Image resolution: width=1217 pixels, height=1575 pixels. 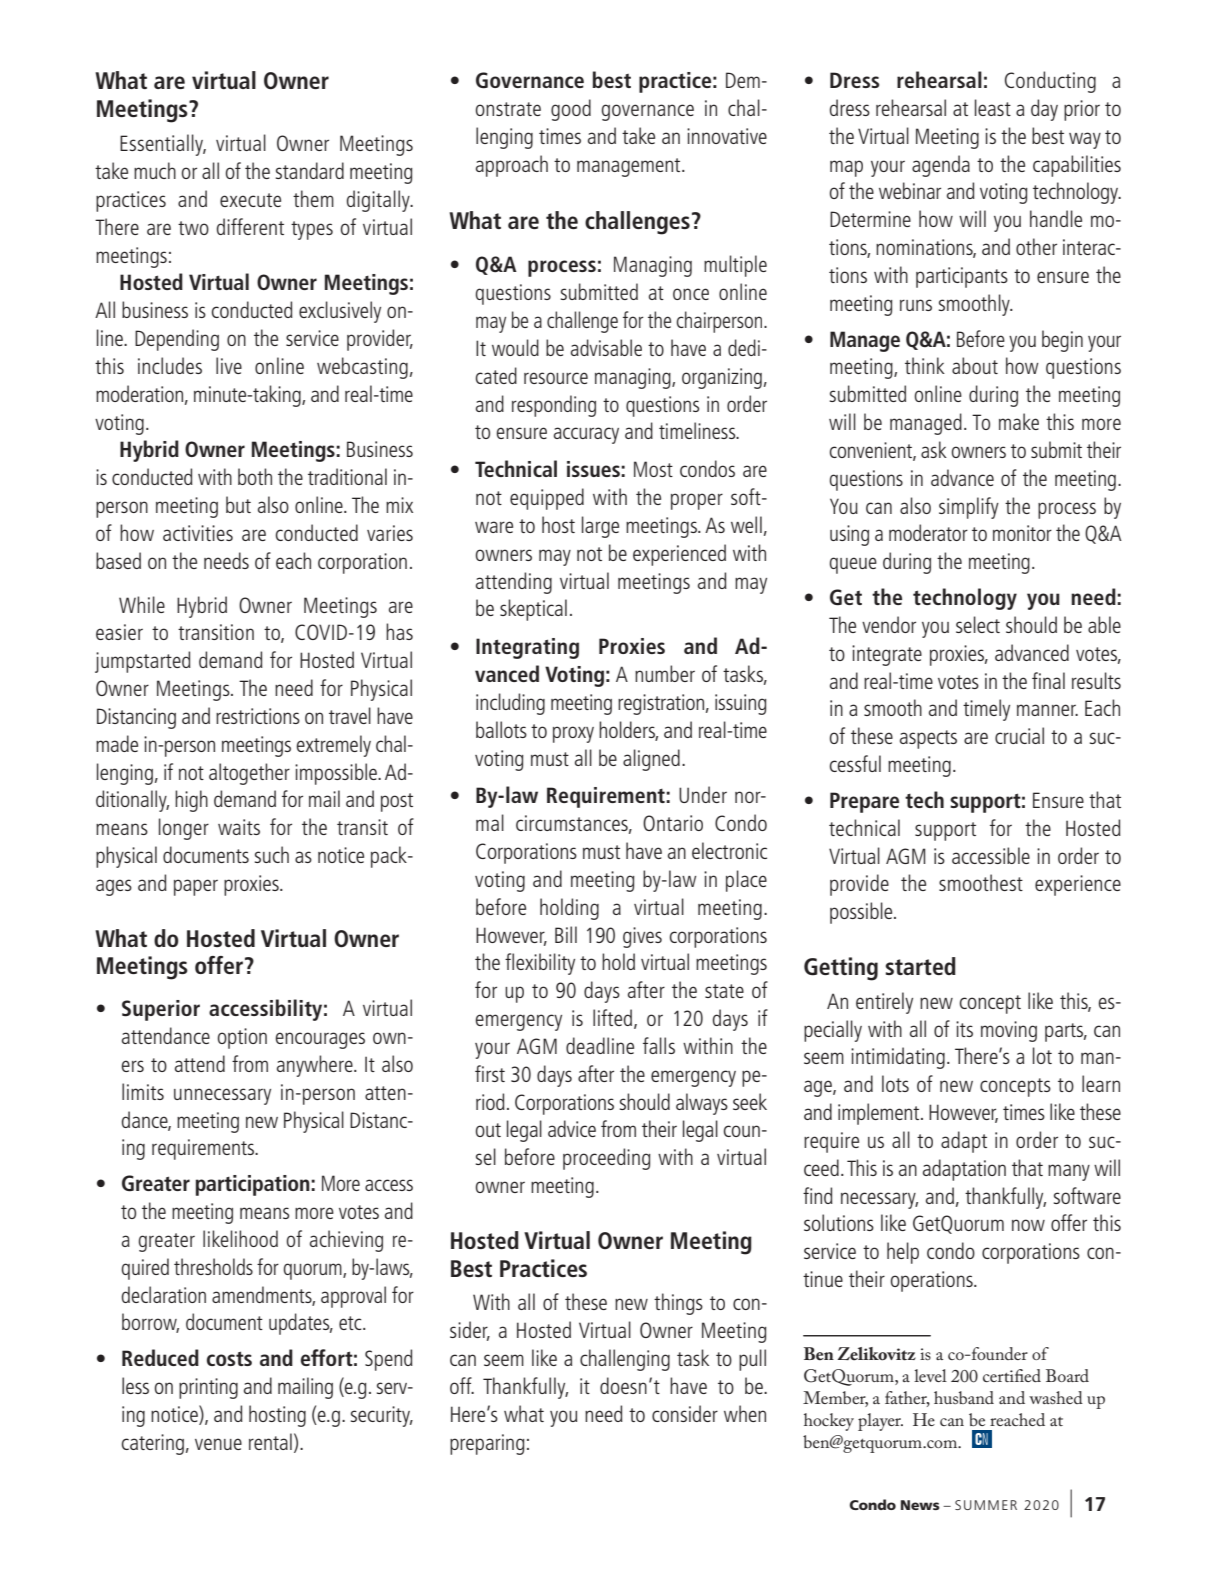 I want to click on limits, so click(x=143, y=1091).
